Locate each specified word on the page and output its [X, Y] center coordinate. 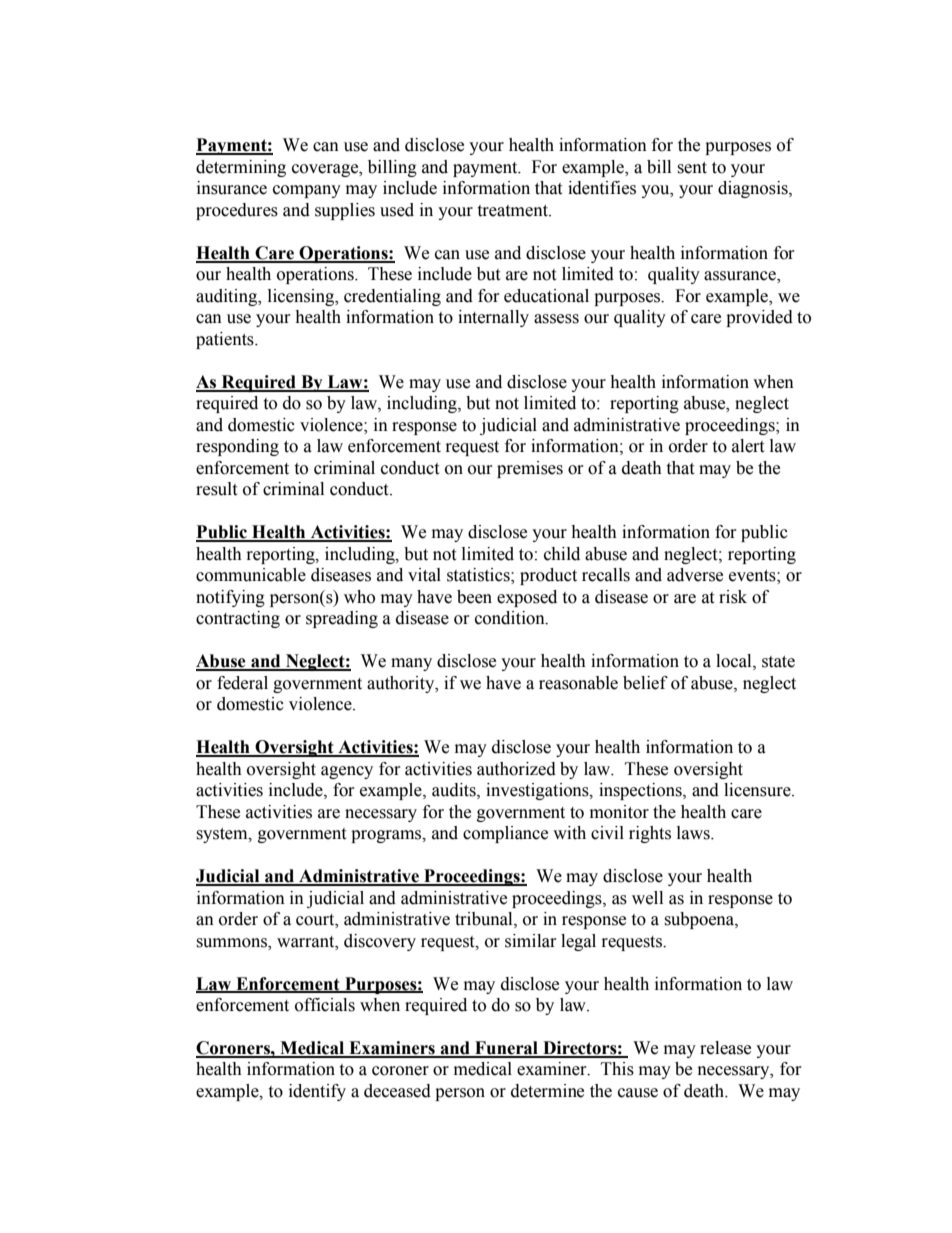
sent [692, 168]
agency [347, 772]
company [307, 191]
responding [237, 447]
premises [530, 469]
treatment [513, 211]
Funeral [506, 1049]
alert [748, 446]
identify [317, 1092]
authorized [516, 769]
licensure [758, 790]
